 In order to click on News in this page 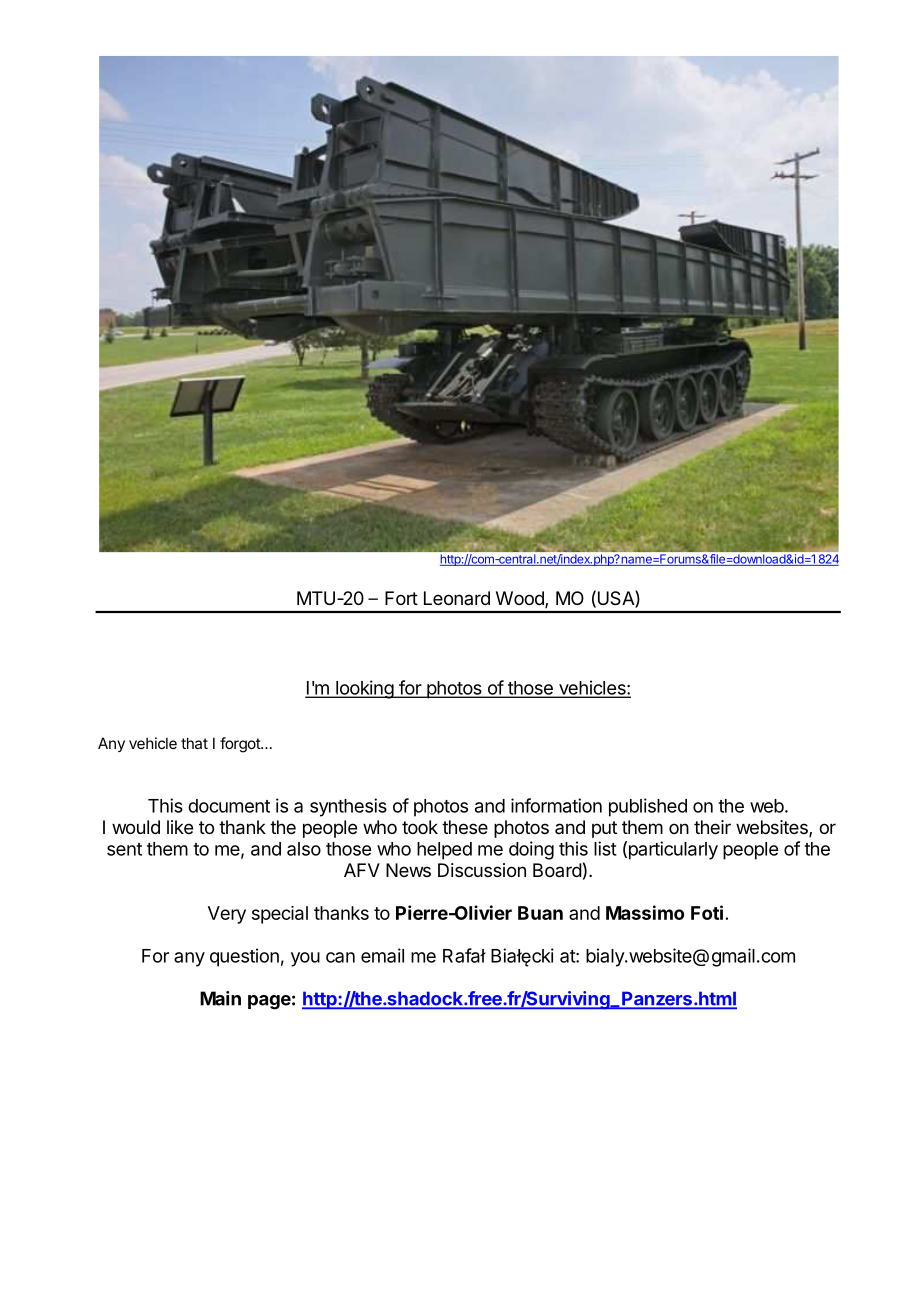, I will do `click(408, 870)`.
